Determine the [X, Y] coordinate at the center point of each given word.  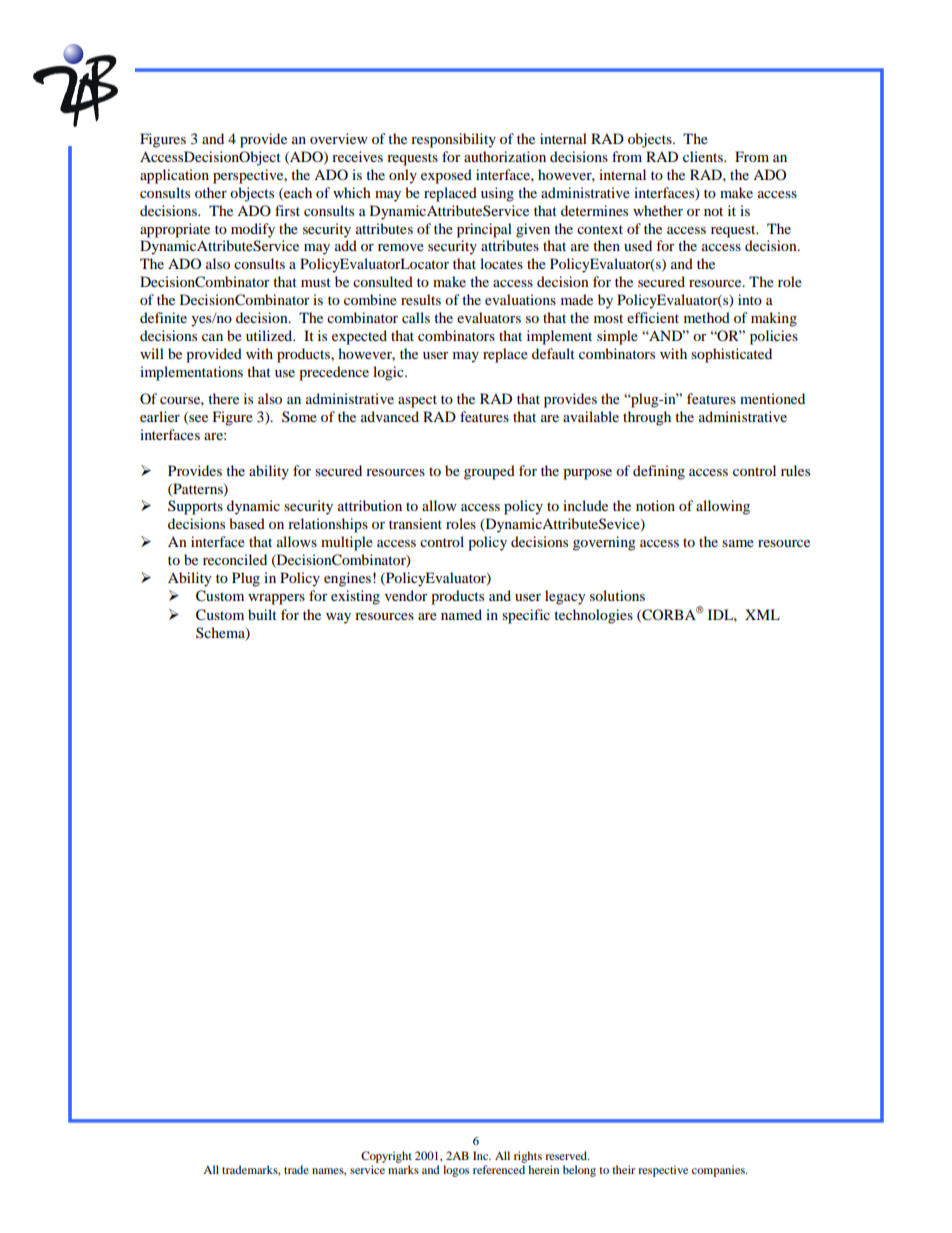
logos [456, 1171]
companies [719, 1171]
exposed [446, 176]
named [461, 614]
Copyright [386, 1157]
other [211, 192]
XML [762, 614]
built [262, 614]
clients [704, 156]
